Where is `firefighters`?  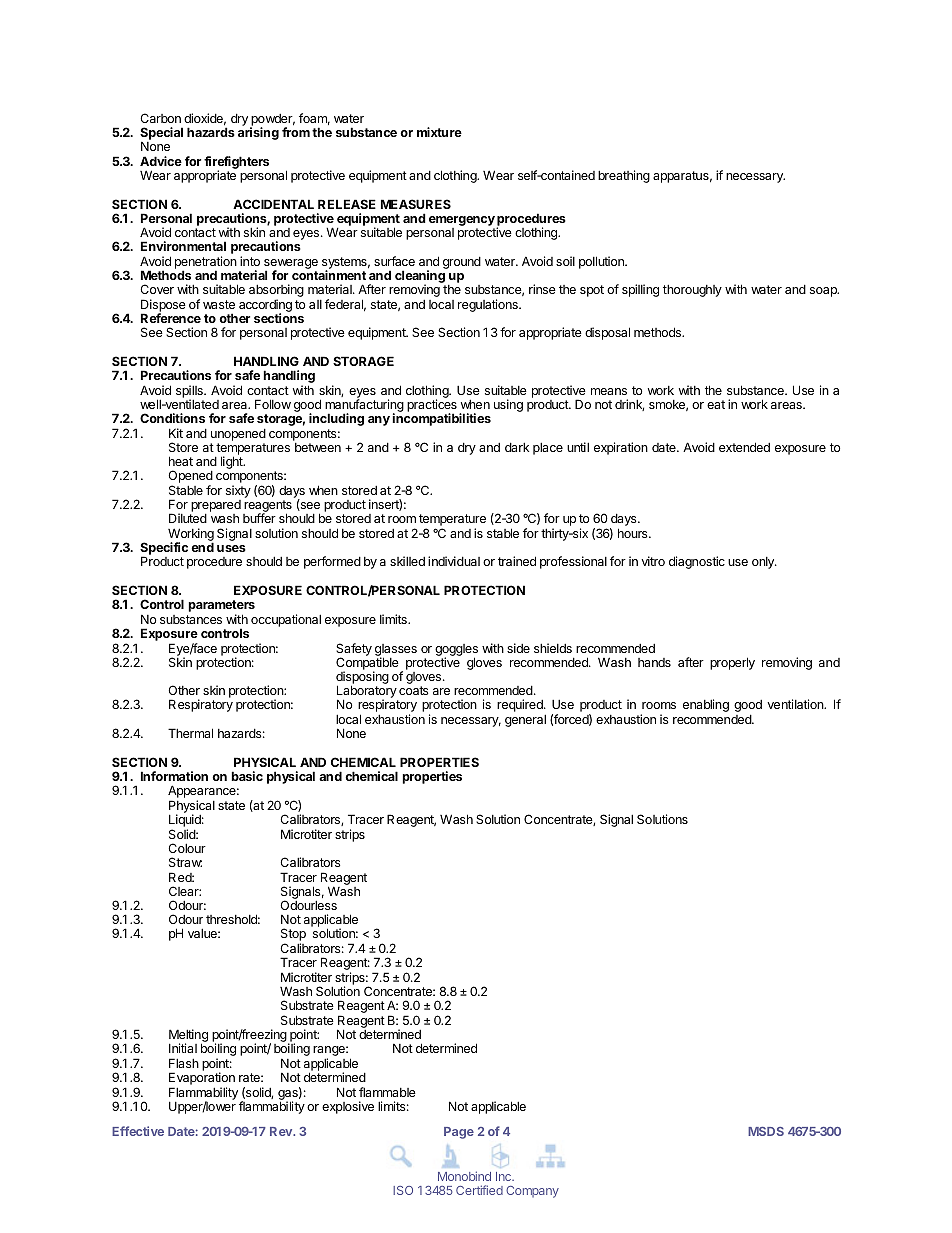
firefighters is located at coordinates (236, 163).
